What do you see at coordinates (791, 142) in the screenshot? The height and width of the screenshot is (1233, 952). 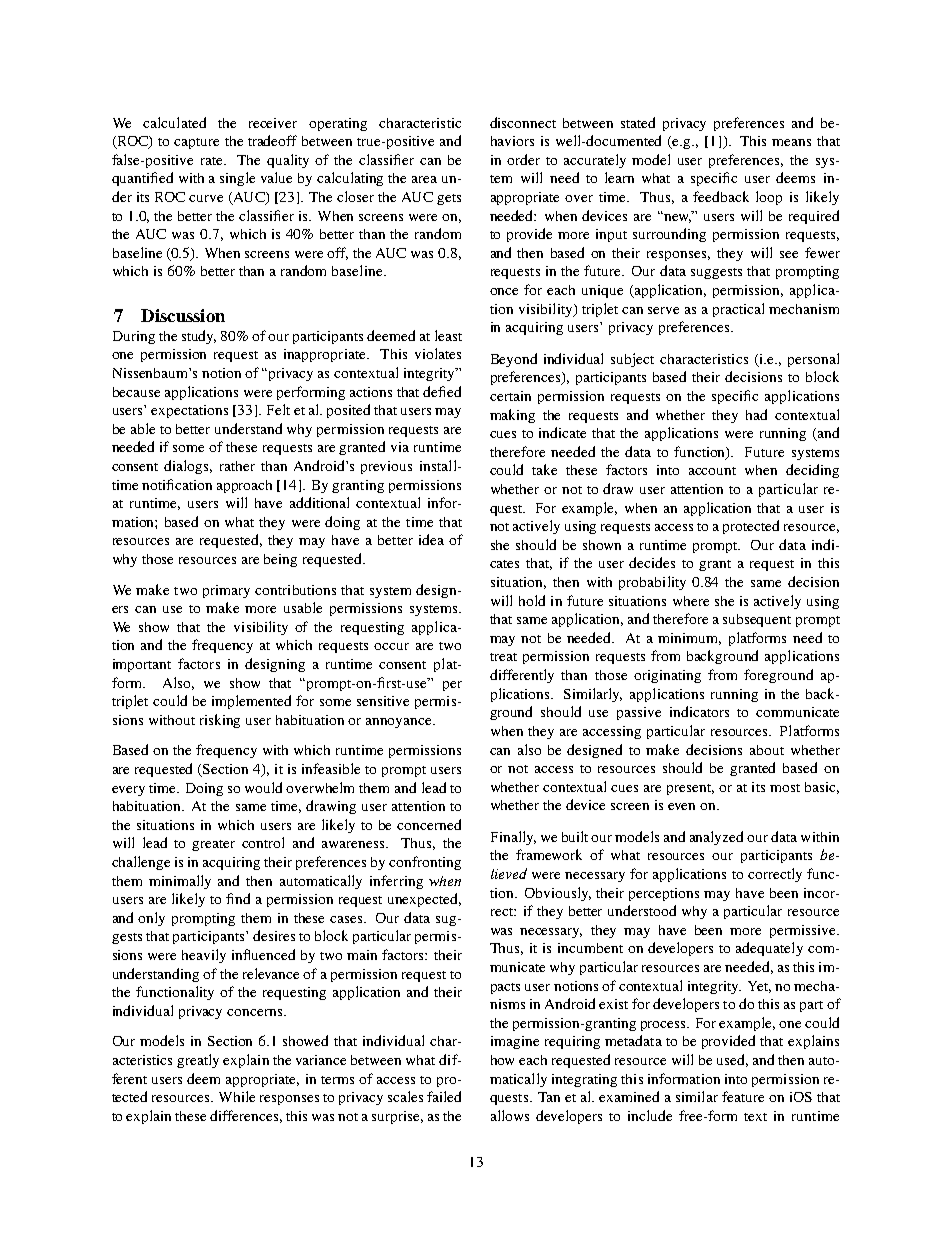 I see `means` at bounding box center [791, 142].
